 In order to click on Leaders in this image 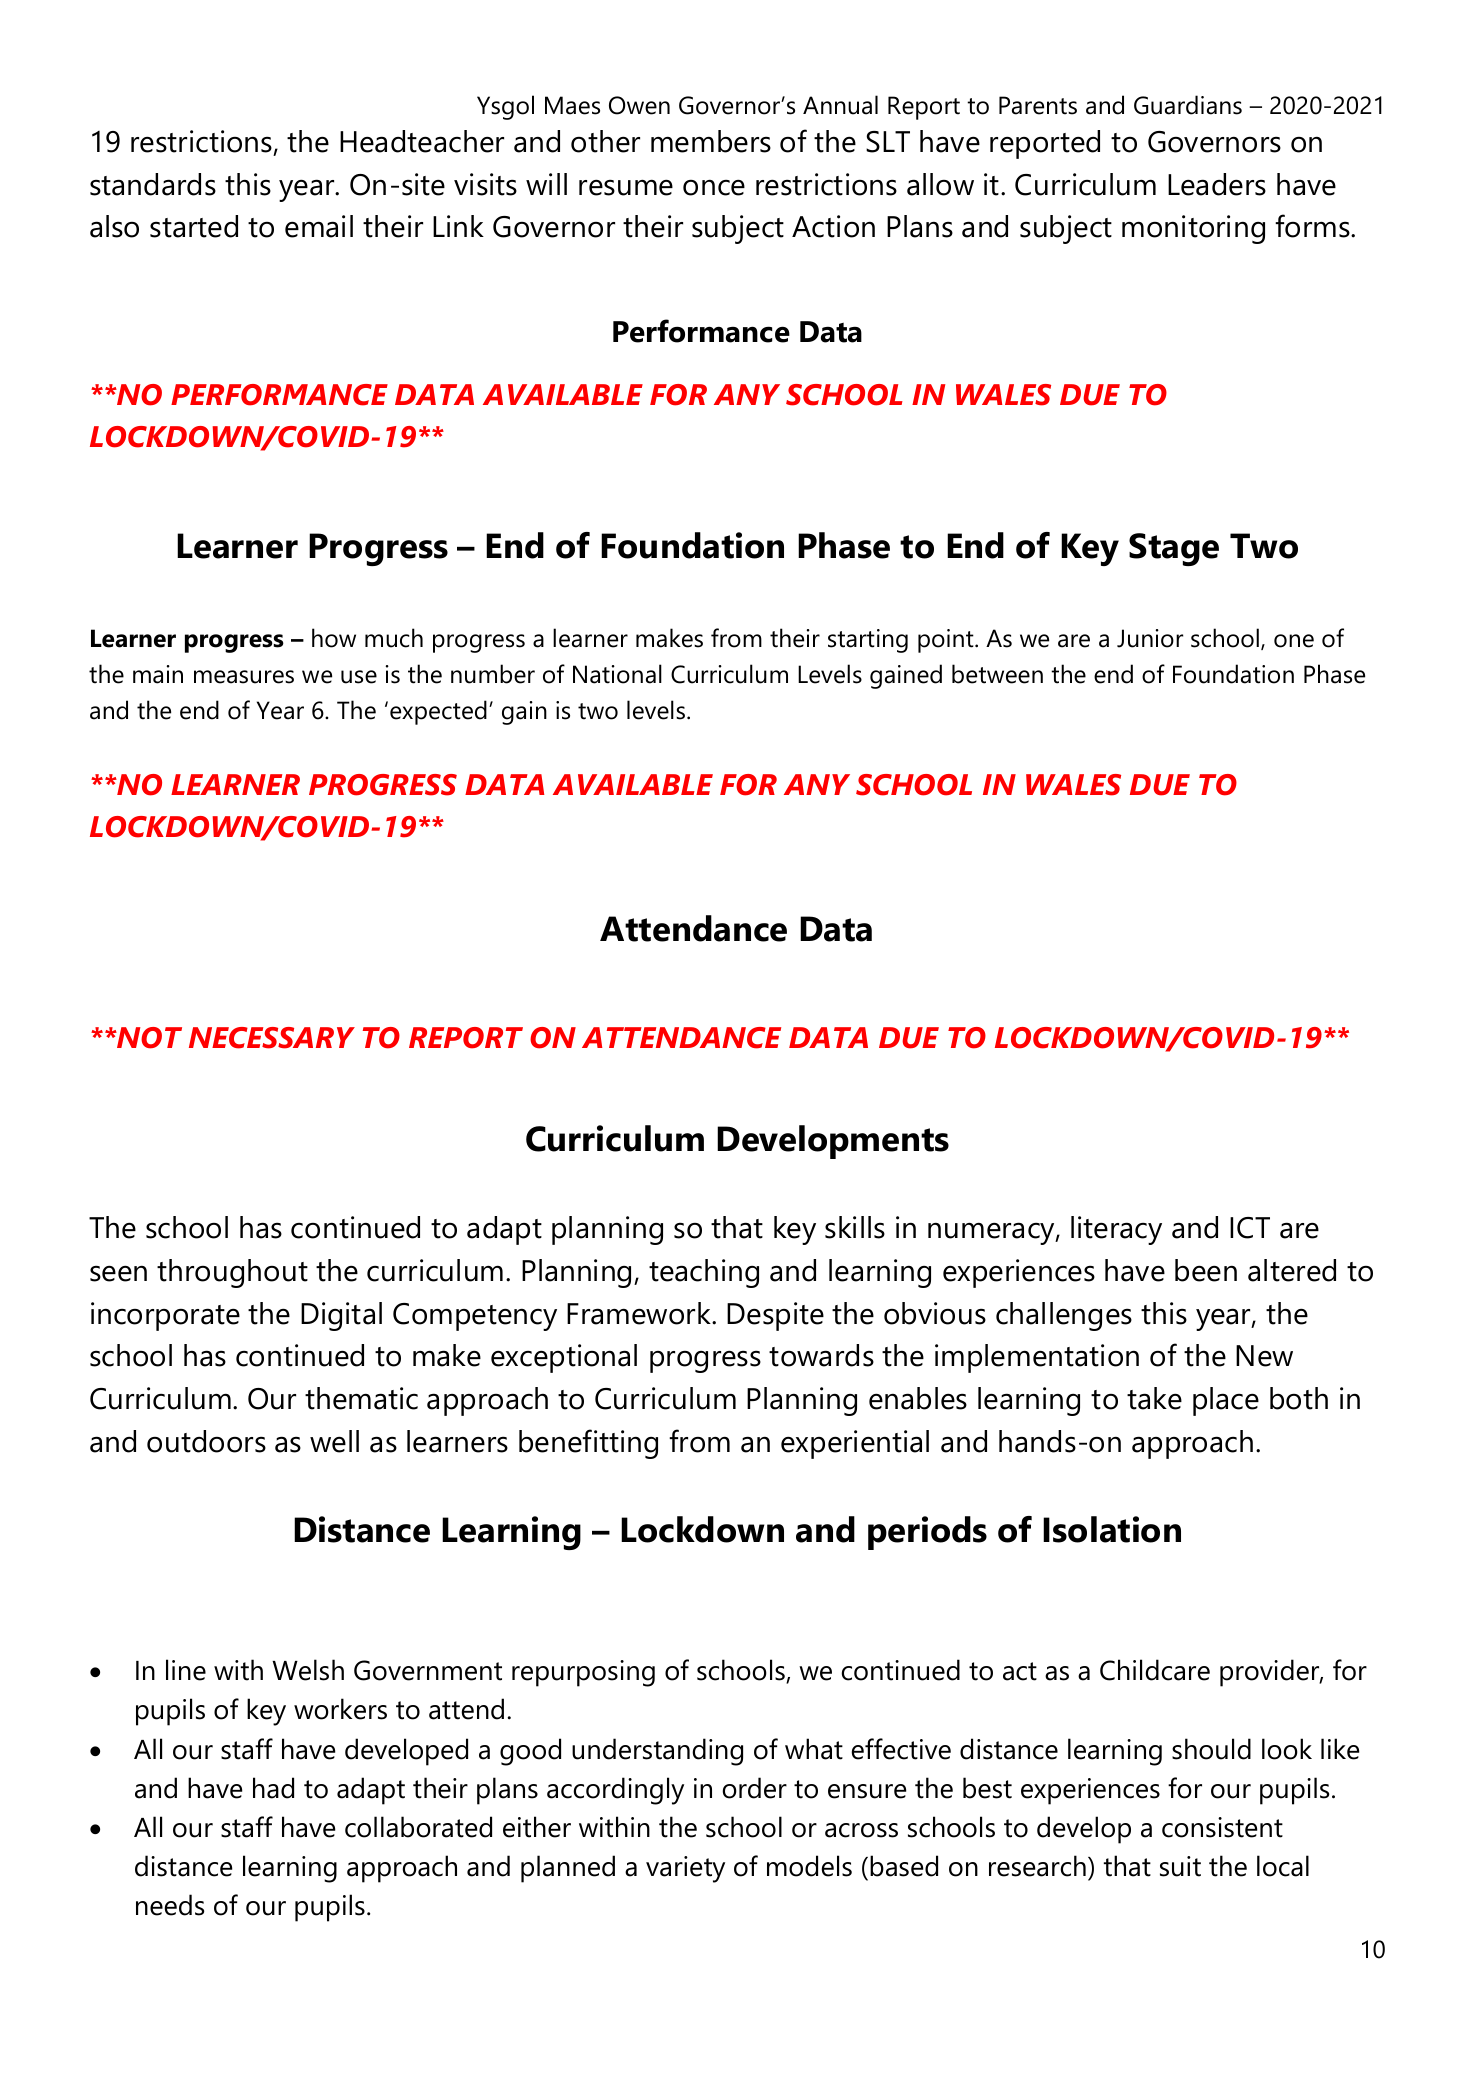, I will do `click(1217, 184)`.
